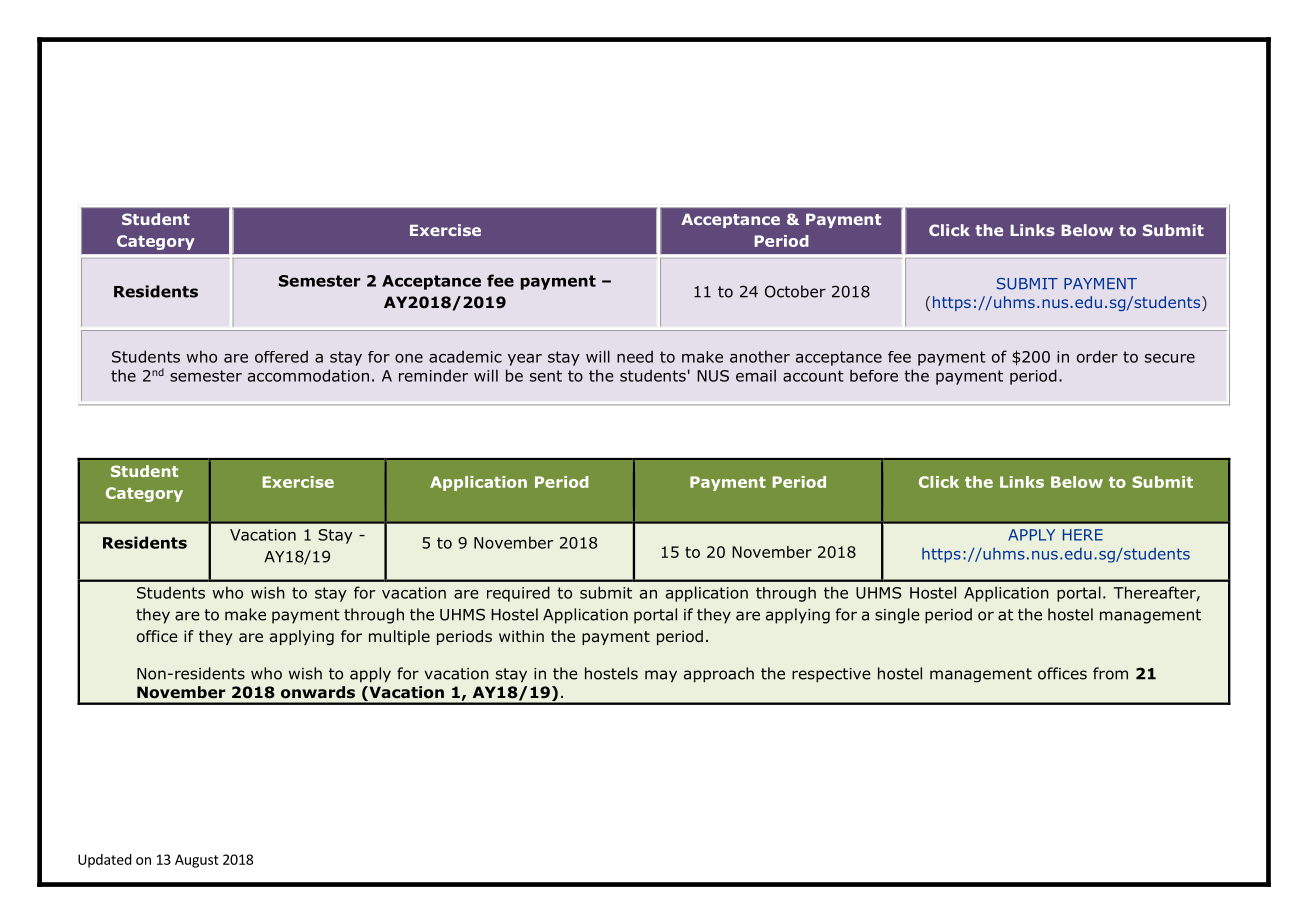  Describe the element at coordinates (281, 356) in the page. I see `offered` at that location.
